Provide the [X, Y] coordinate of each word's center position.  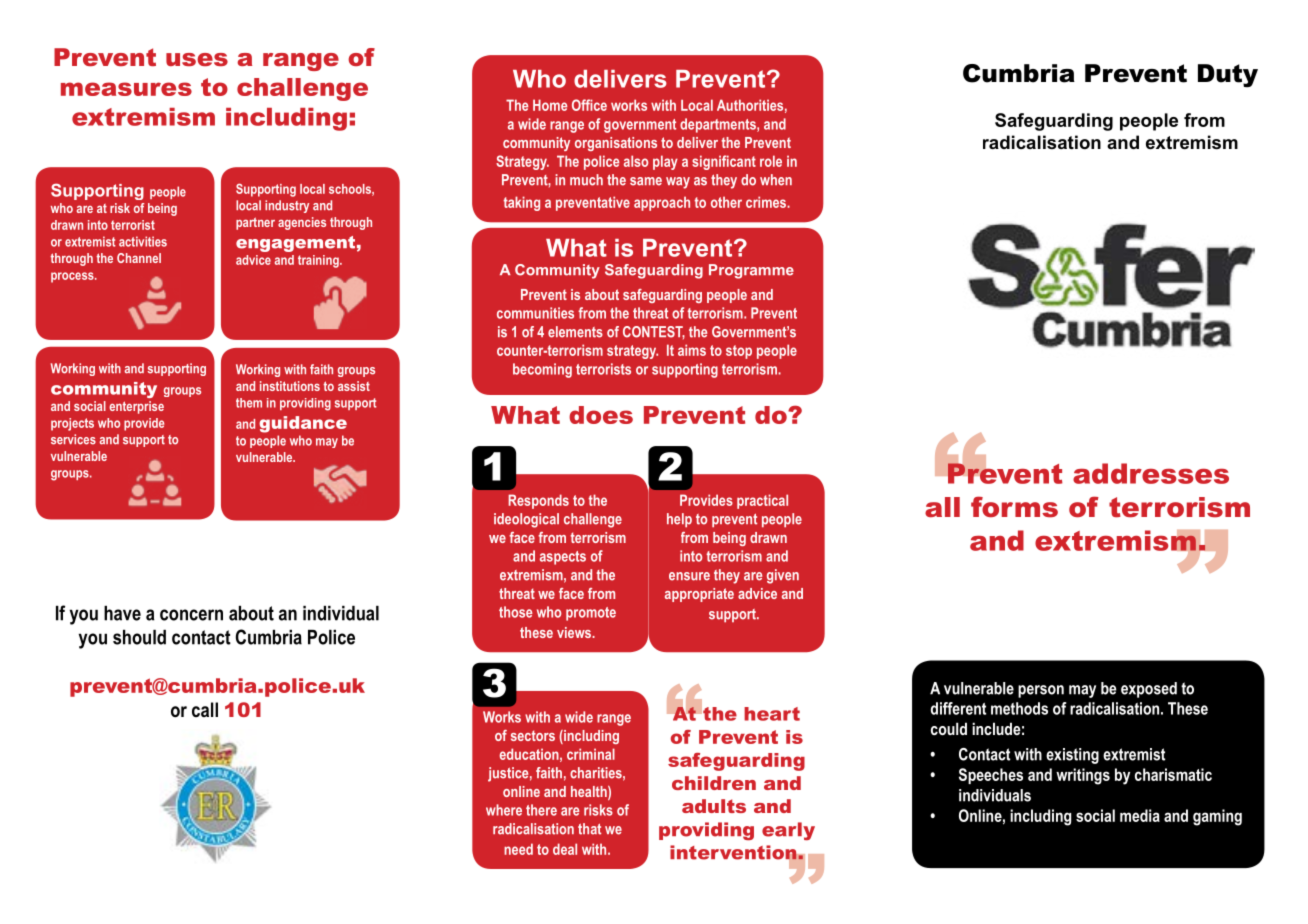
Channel [139, 258]
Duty [1228, 76]
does [601, 415]
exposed [1149, 690]
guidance [303, 424]
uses [197, 59]
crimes [767, 202]
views [575, 632]
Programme [751, 271]
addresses [1151, 473]
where [504, 810]
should [139, 637]
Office [589, 105]
